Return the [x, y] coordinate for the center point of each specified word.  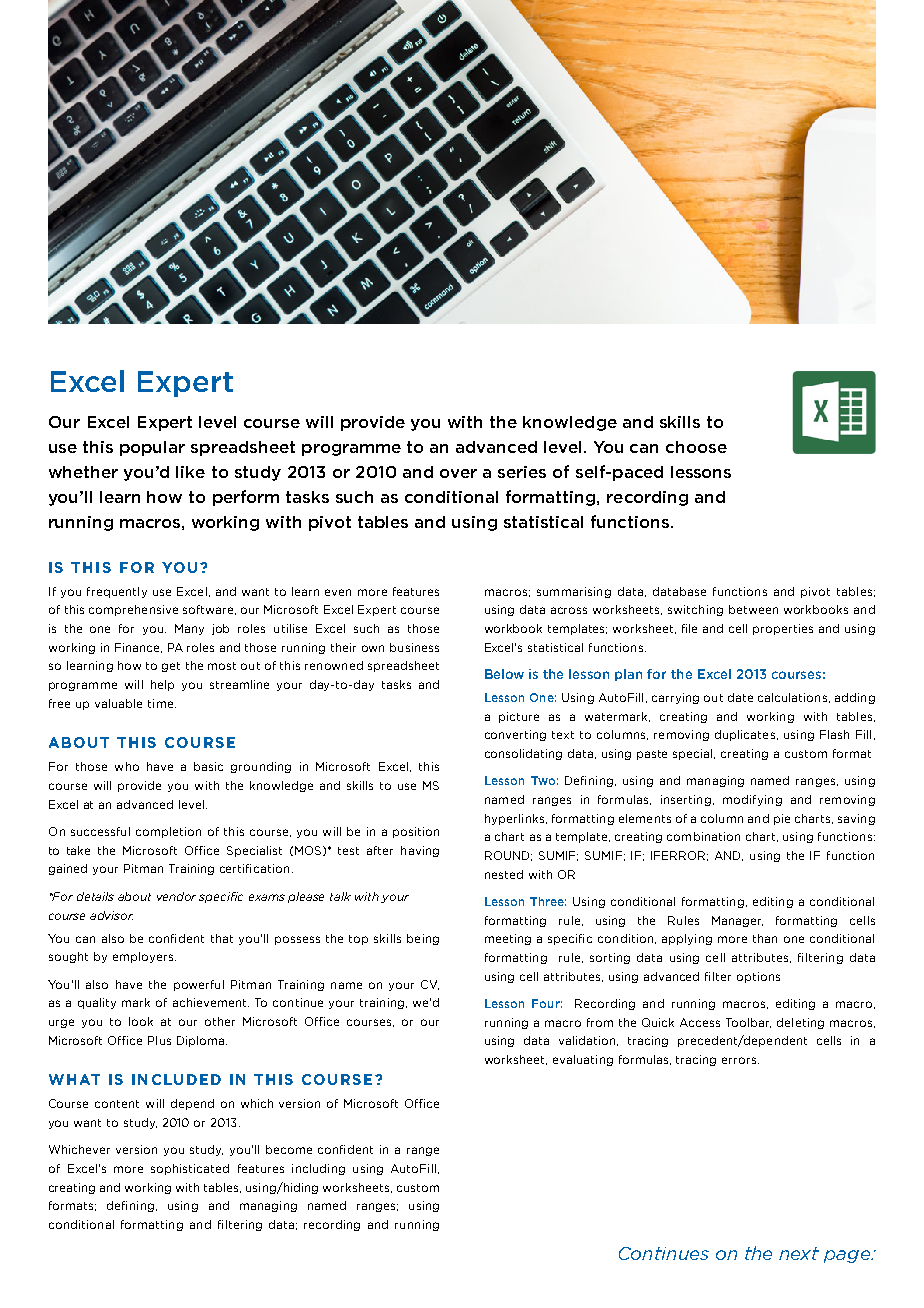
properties [783, 629]
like [190, 472]
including [318, 1169]
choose [696, 447]
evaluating [583, 1060]
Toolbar [748, 1023]
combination [703, 836]
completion [168, 832]
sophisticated [190, 1169]
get [171, 667]
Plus [159, 1040]
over [458, 473]
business [414, 647]
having [420, 851]
